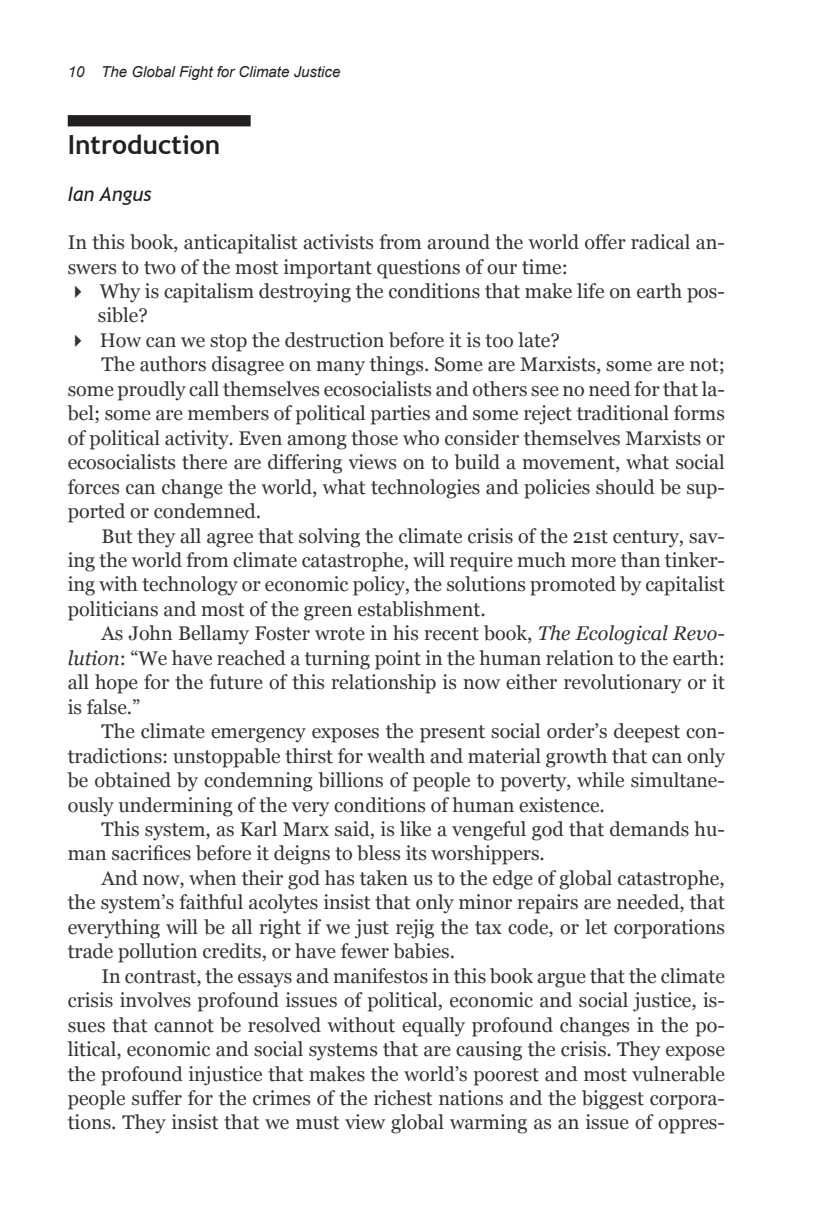 The width and height of the screenshot is (813, 1219). I want to click on while, so click(600, 780).
